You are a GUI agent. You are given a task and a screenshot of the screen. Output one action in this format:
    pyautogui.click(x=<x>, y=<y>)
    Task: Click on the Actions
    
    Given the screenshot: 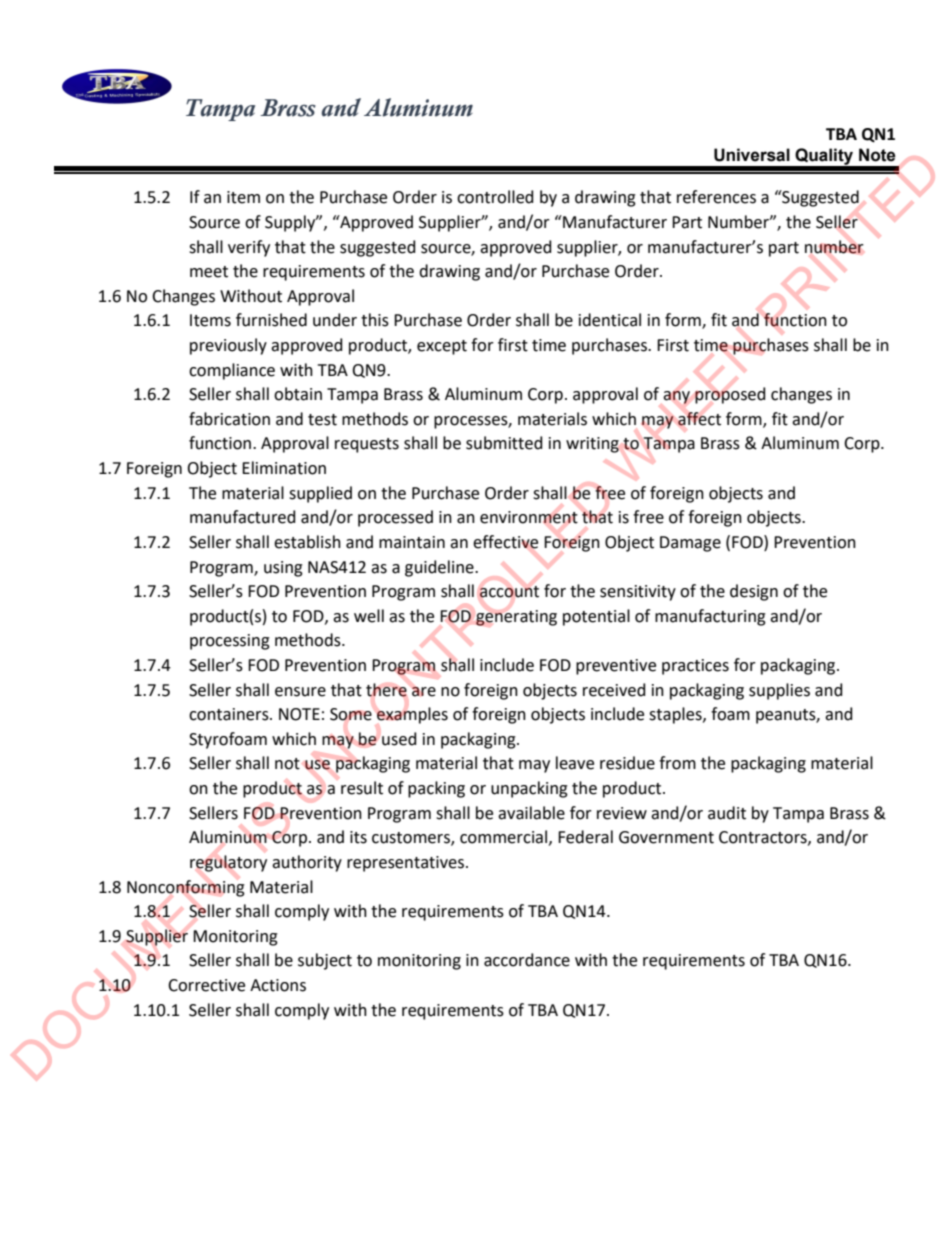 What is the action you would take?
    pyautogui.click(x=278, y=985)
